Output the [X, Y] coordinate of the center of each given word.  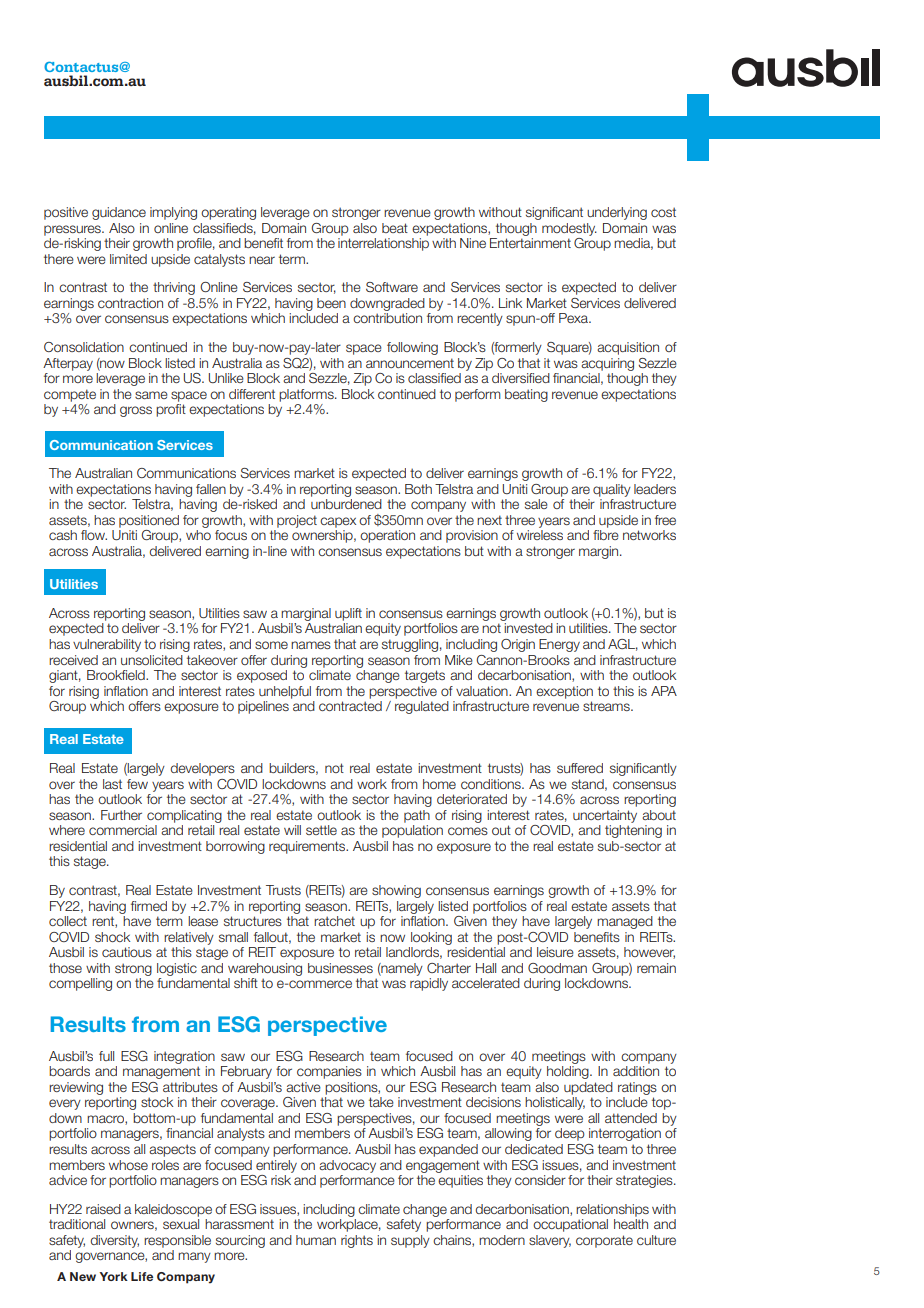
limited [128, 259]
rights [357, 1241]
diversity [114, 1241]
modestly [569, 229]
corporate [604, 1241]
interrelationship [383, 244]
